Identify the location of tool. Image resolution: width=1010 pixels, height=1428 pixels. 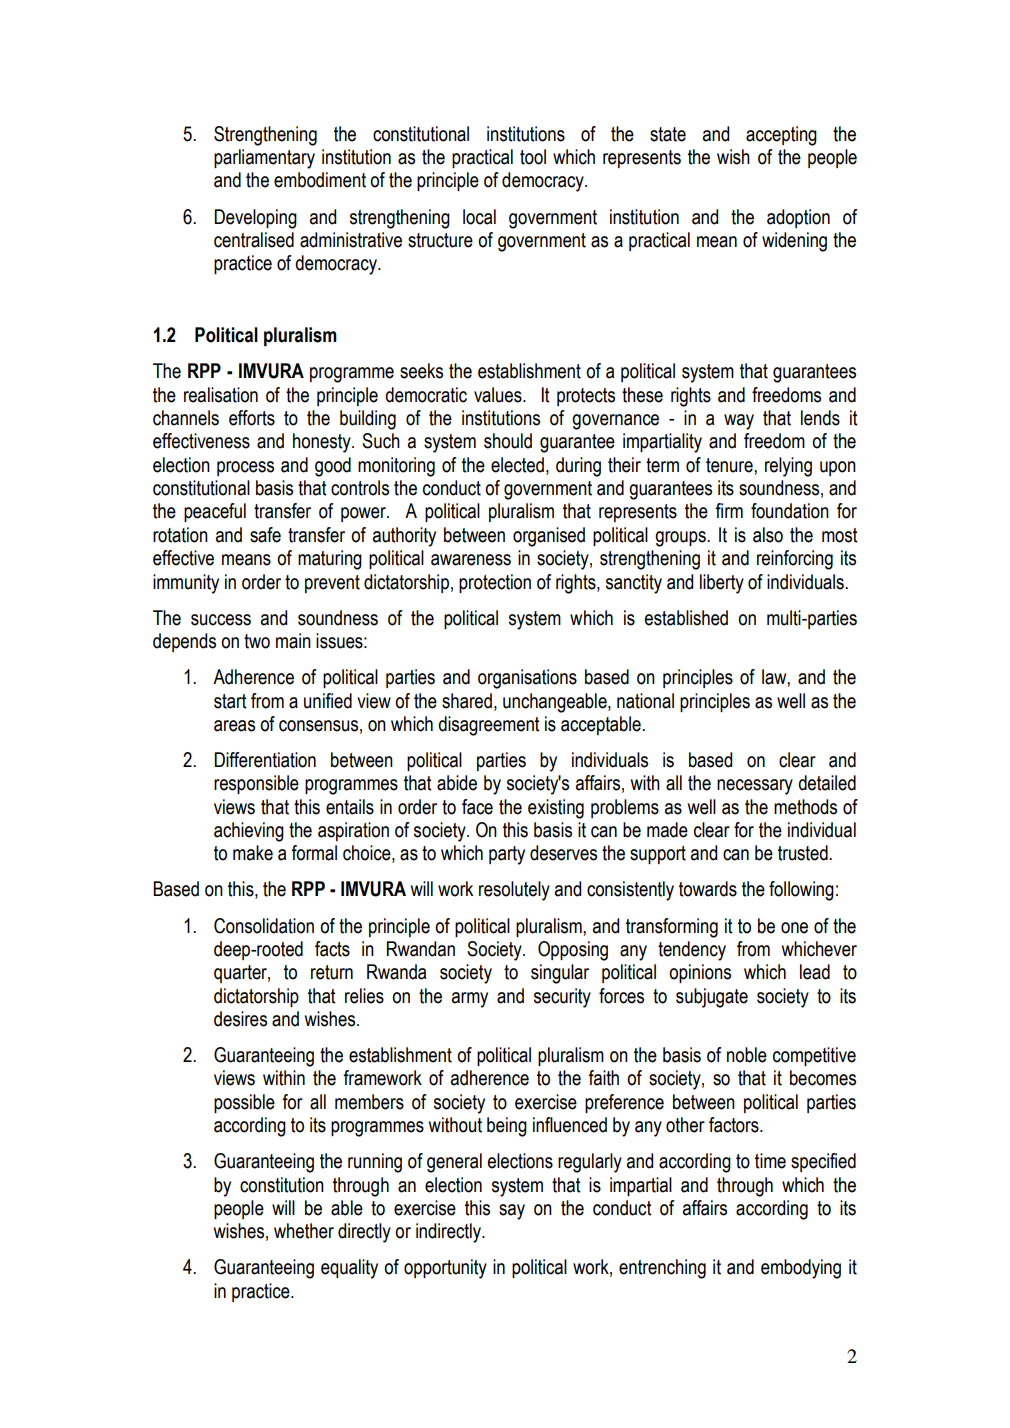
(533, 157).
